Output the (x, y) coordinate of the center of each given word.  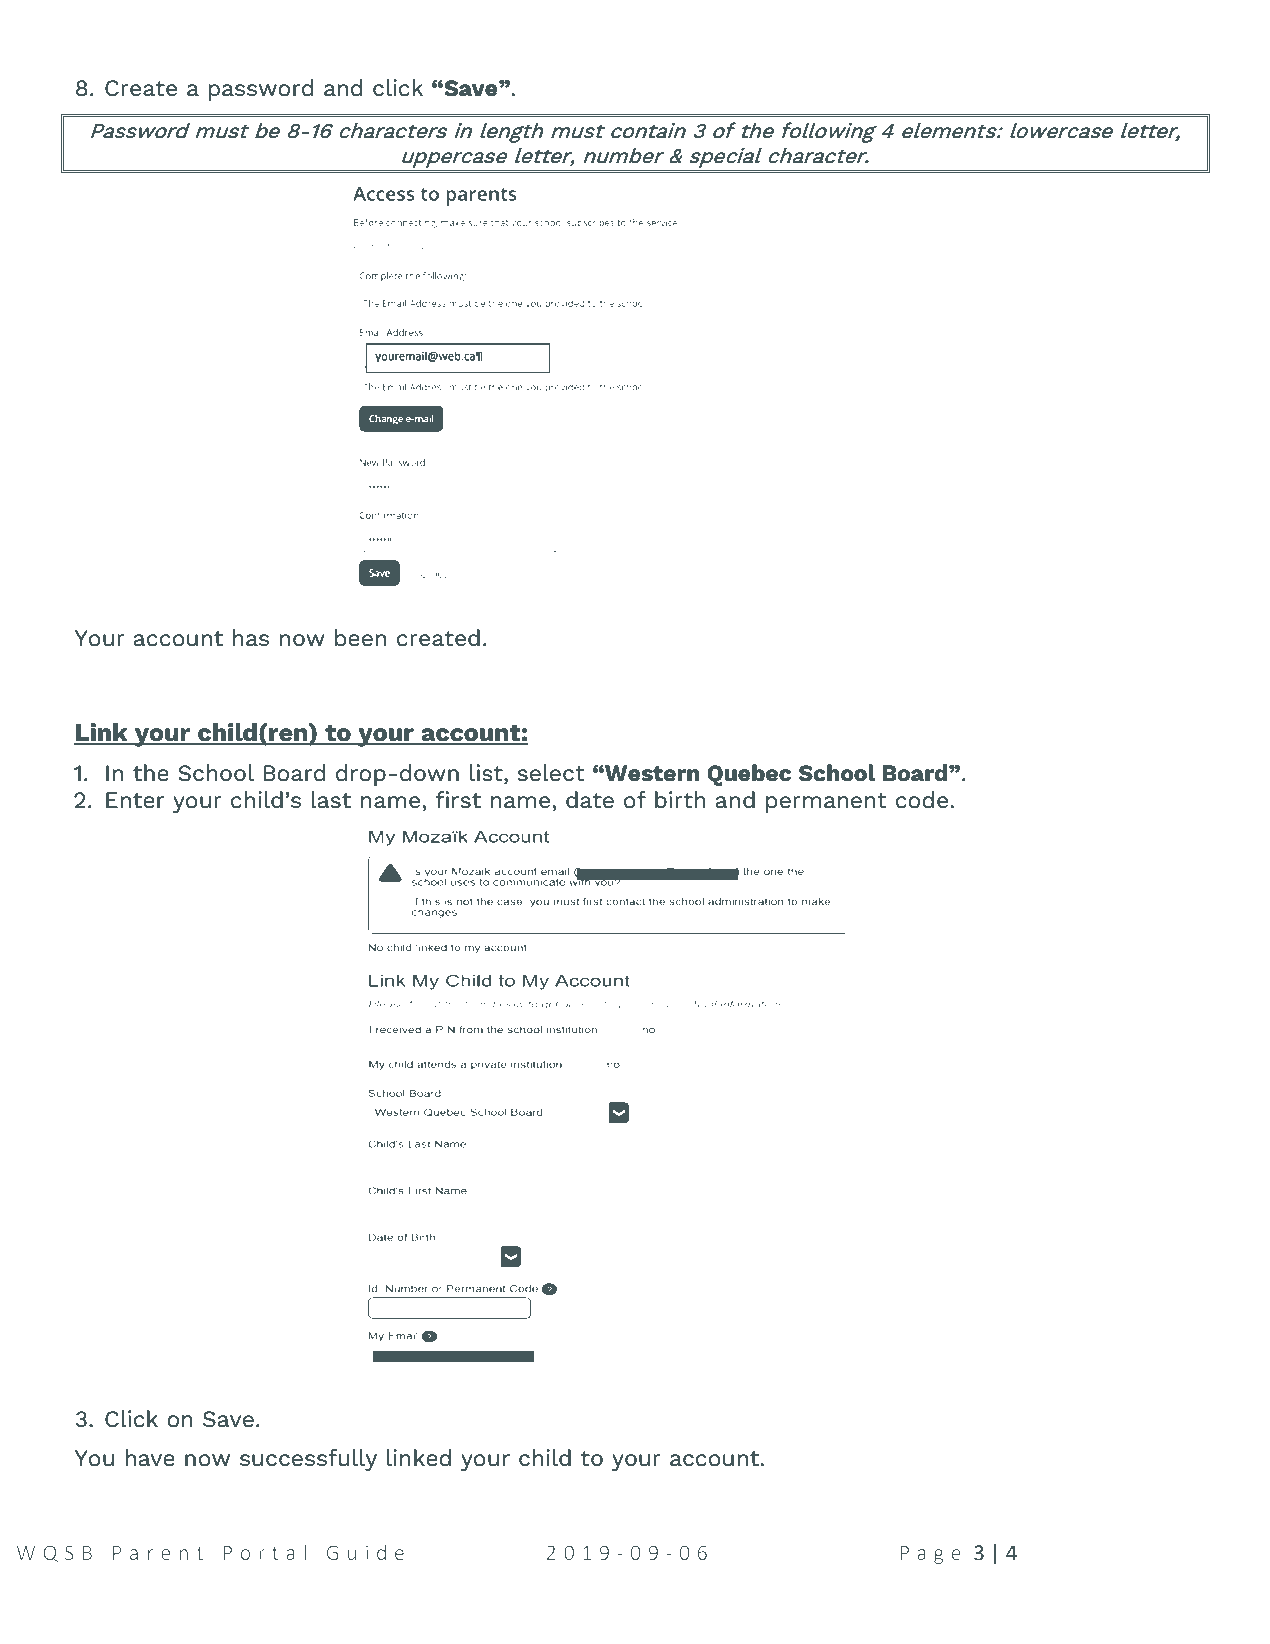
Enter (135, 800)
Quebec (749, 775)
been (360, 637)
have (150, 1457)
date (590, 799)
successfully (308, 1460)
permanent (826, 803)
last (331, 799)
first (458, 799)
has (251, 637)
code (922, 799)
